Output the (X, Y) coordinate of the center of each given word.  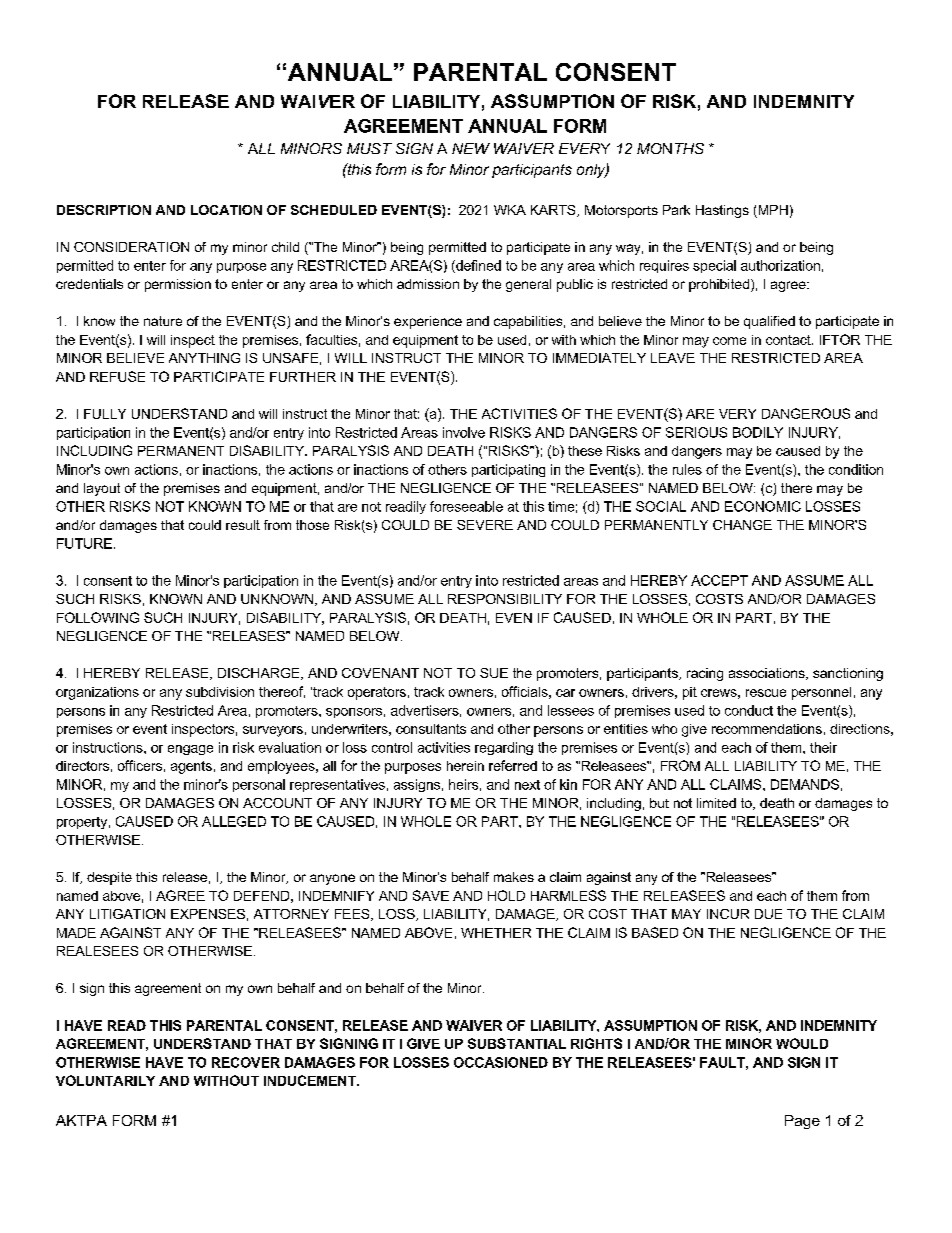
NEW (471, 148)
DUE (768, 914)
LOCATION (226, 210)
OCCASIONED (501, 1062)
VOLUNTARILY (105, 1080)
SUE (494, 673)
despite (109, 878)
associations (768, 674)
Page (802, 1122)
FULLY (105, 414)
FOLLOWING (98, 617)
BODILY (758, 432)
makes (514, 877)
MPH (772, 211)
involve (464, 432)
